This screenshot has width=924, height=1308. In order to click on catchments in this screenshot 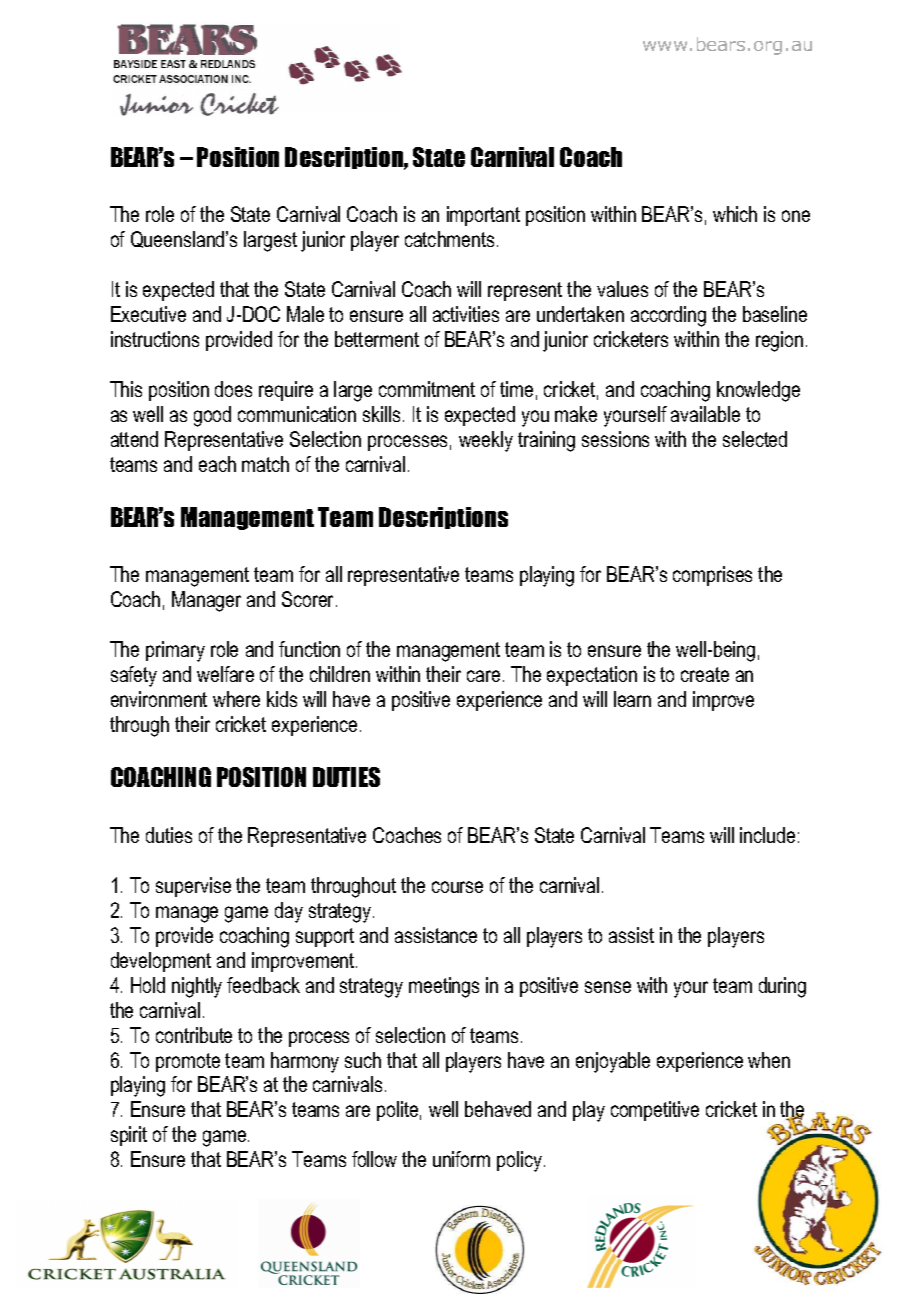, I will do `click(449, 239)`.
